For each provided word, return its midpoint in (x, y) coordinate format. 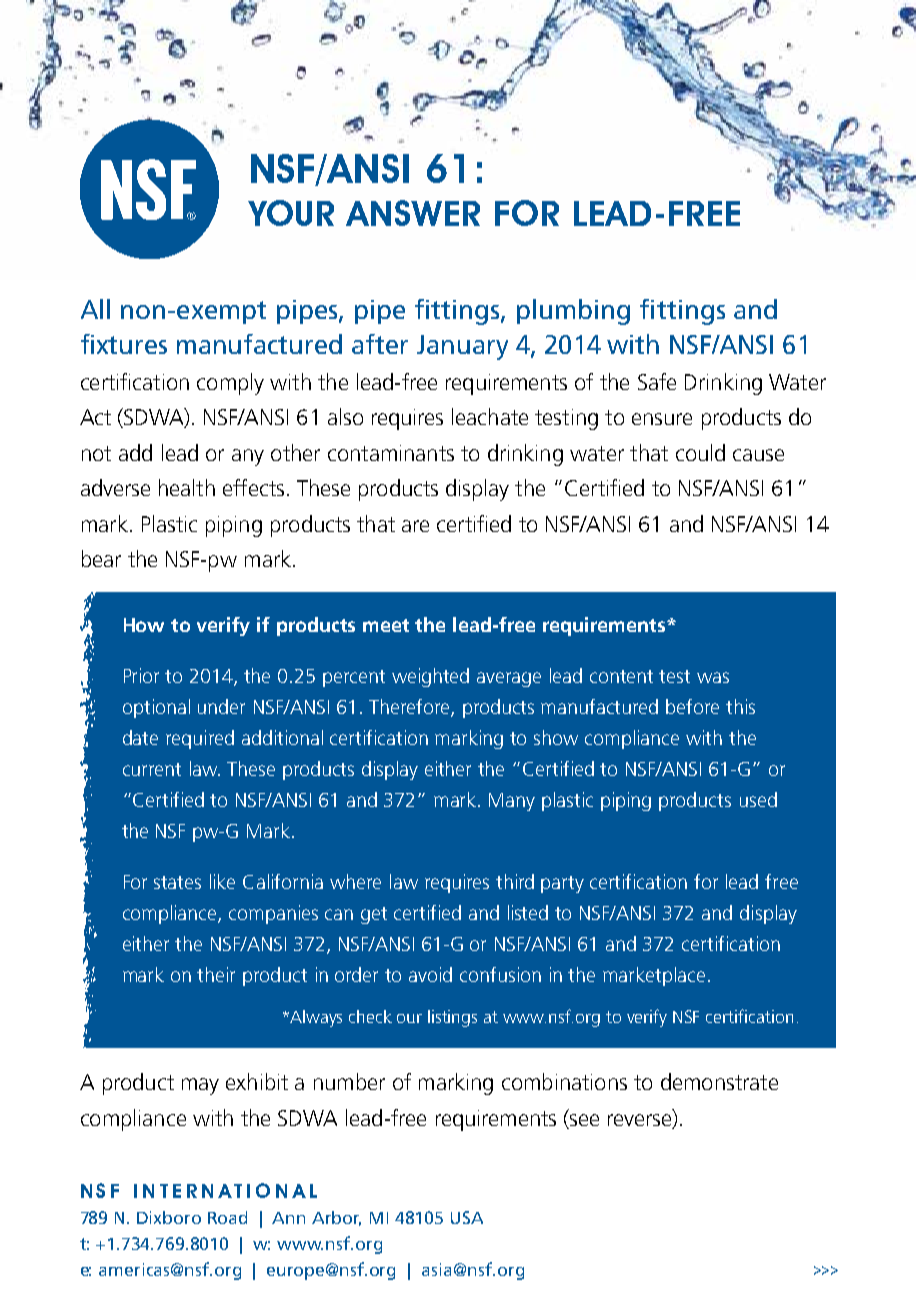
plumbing (573, 312)
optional (156, 708)
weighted (430, 677)
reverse (641, 1121)
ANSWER (413, 213)
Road (227, 1217)
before (692, 706)
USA (467, 1217)
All (95, 309)
